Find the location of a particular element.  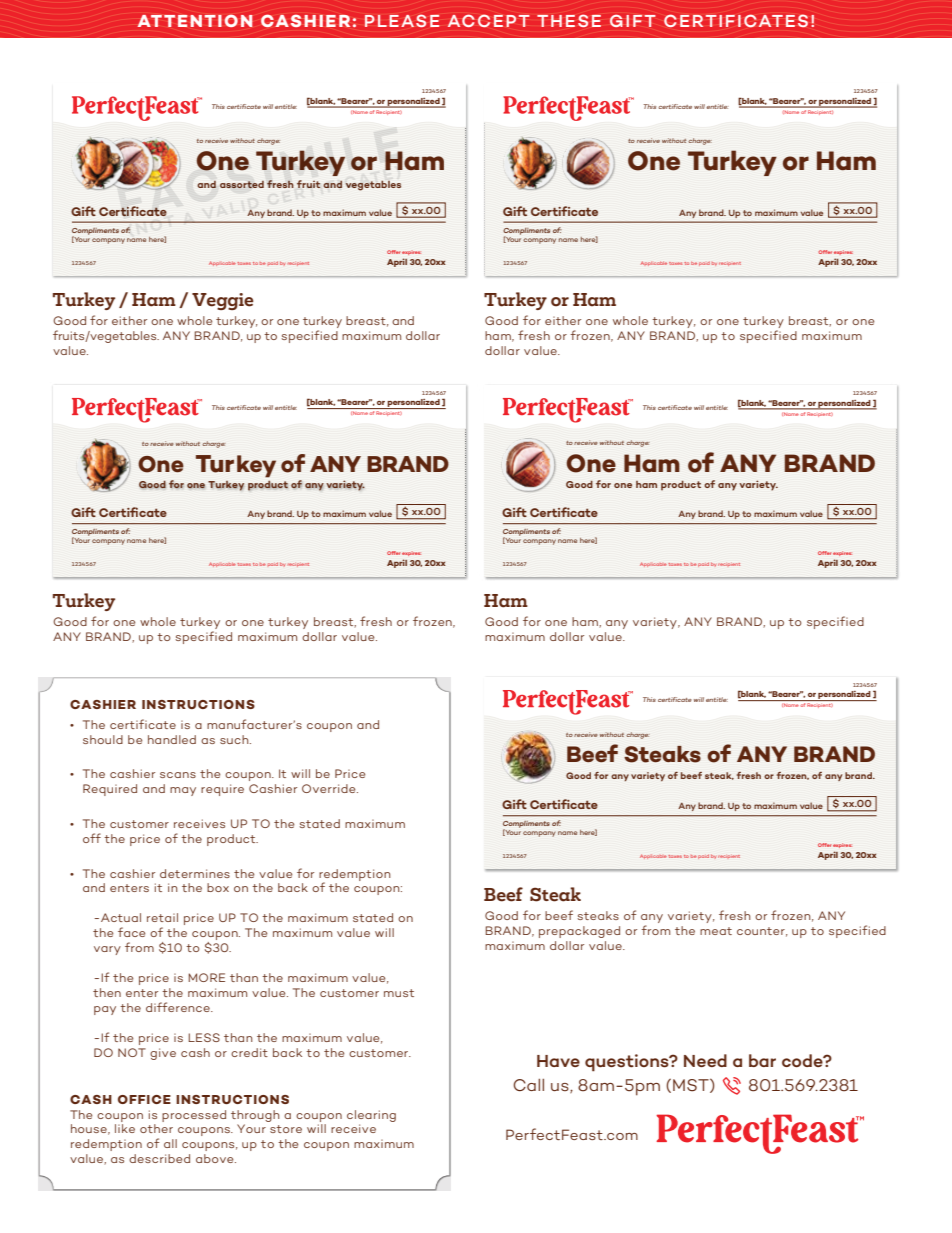

prepackaged is located at coordinates (579, 932).
